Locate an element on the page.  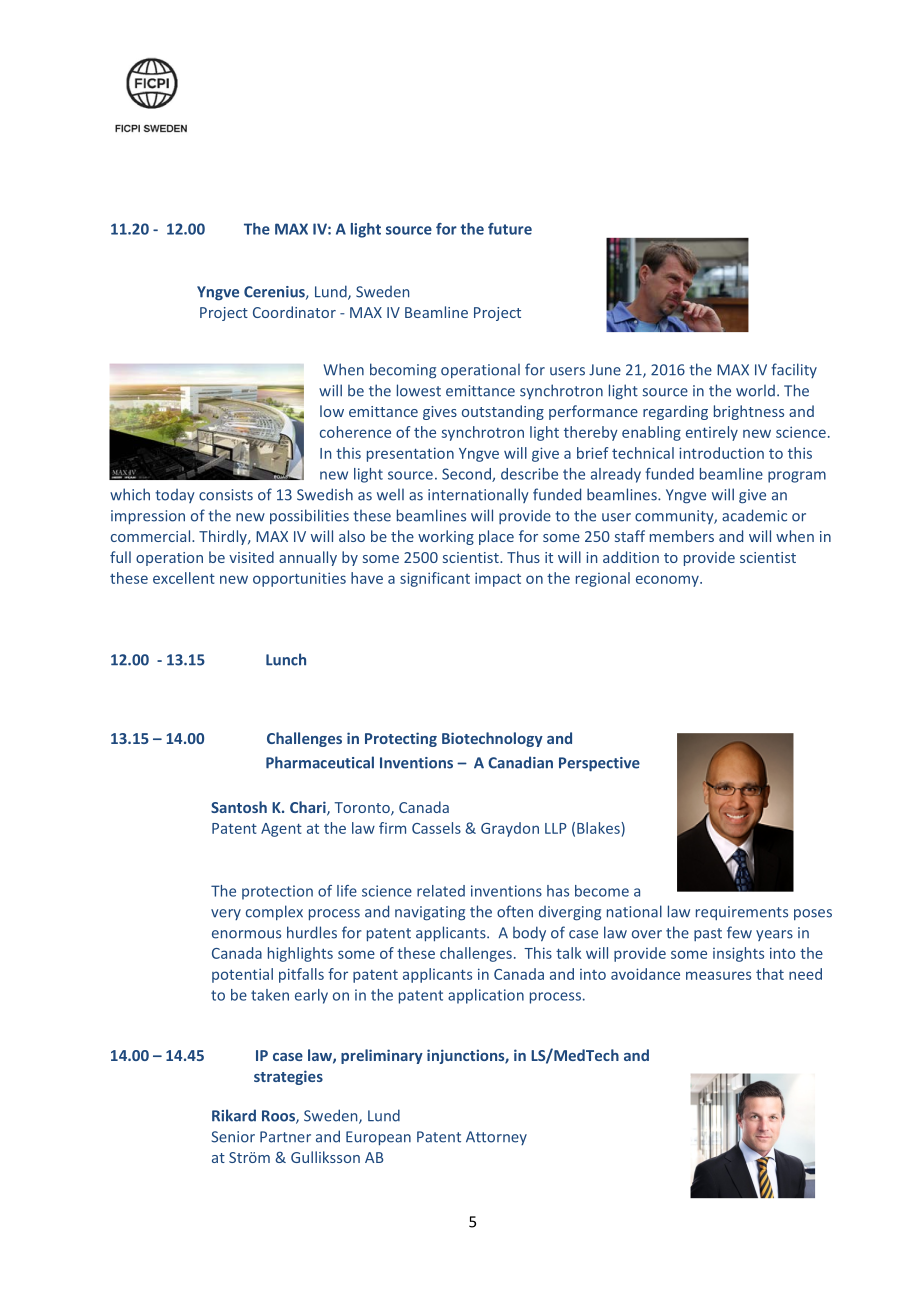
Santosh is located at coordinates (239, 807).
